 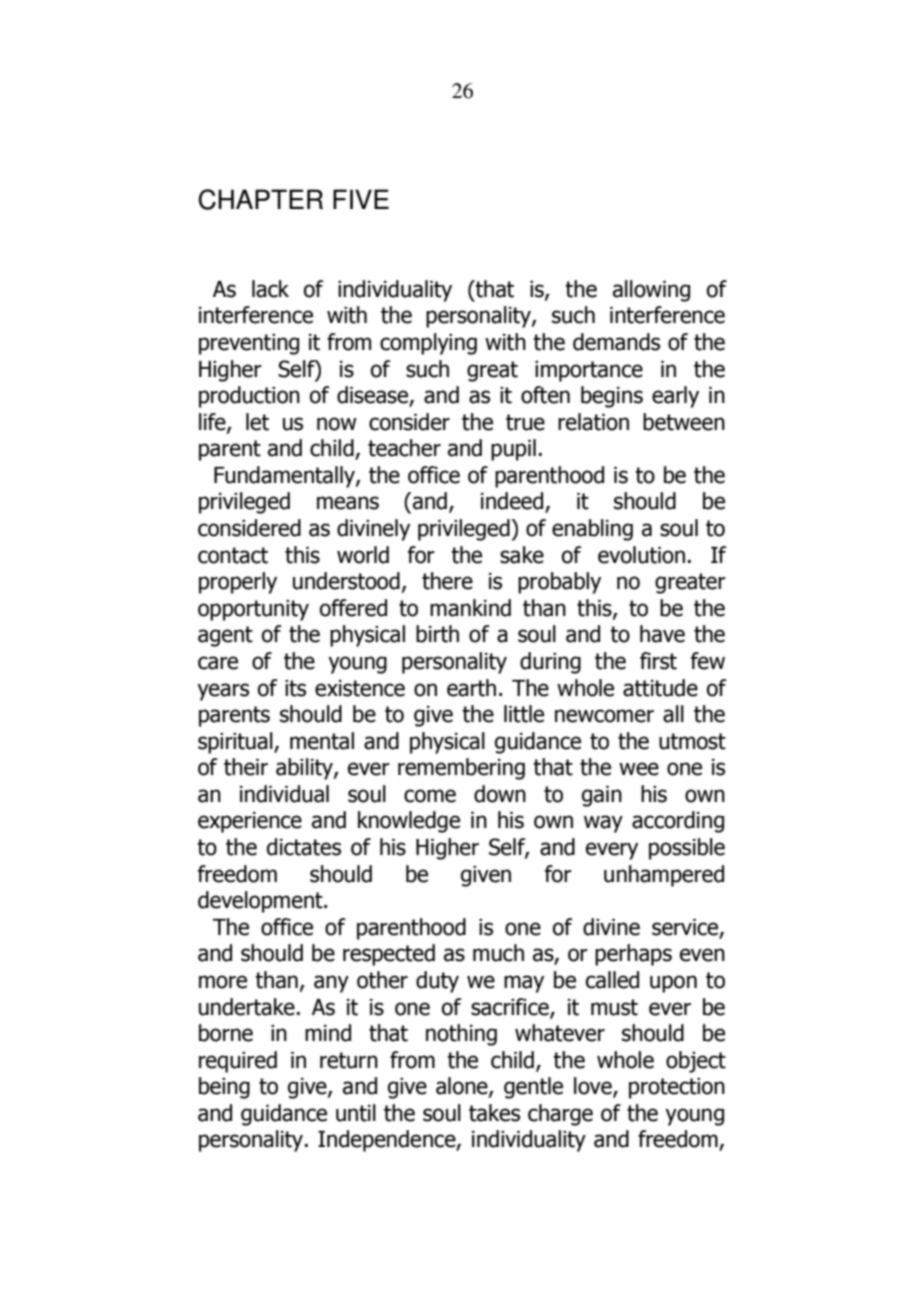 I want to click on contact, so click(x=233, y=555).
